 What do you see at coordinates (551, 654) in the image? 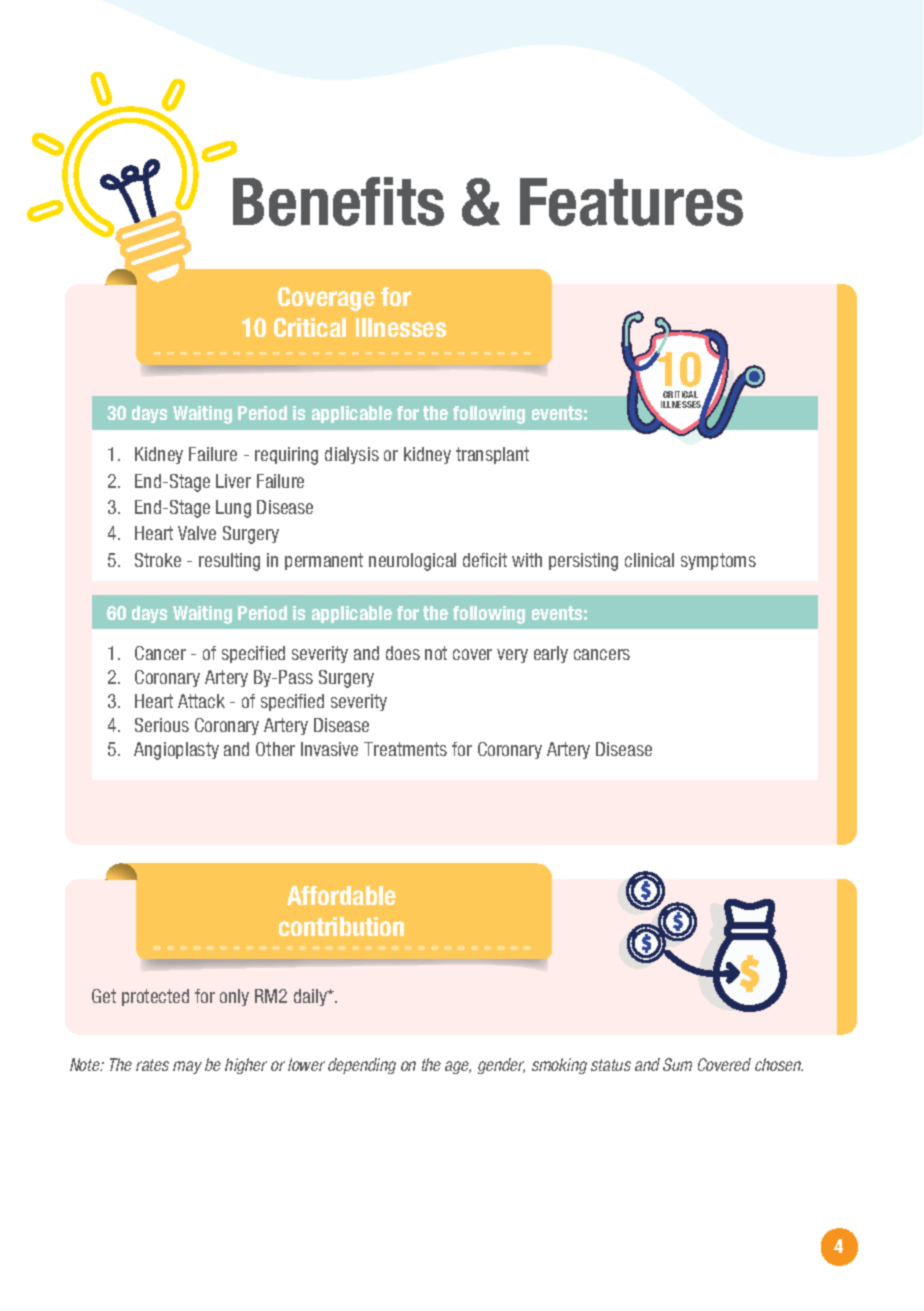
I see `early` at bounding box center [551, 654].
